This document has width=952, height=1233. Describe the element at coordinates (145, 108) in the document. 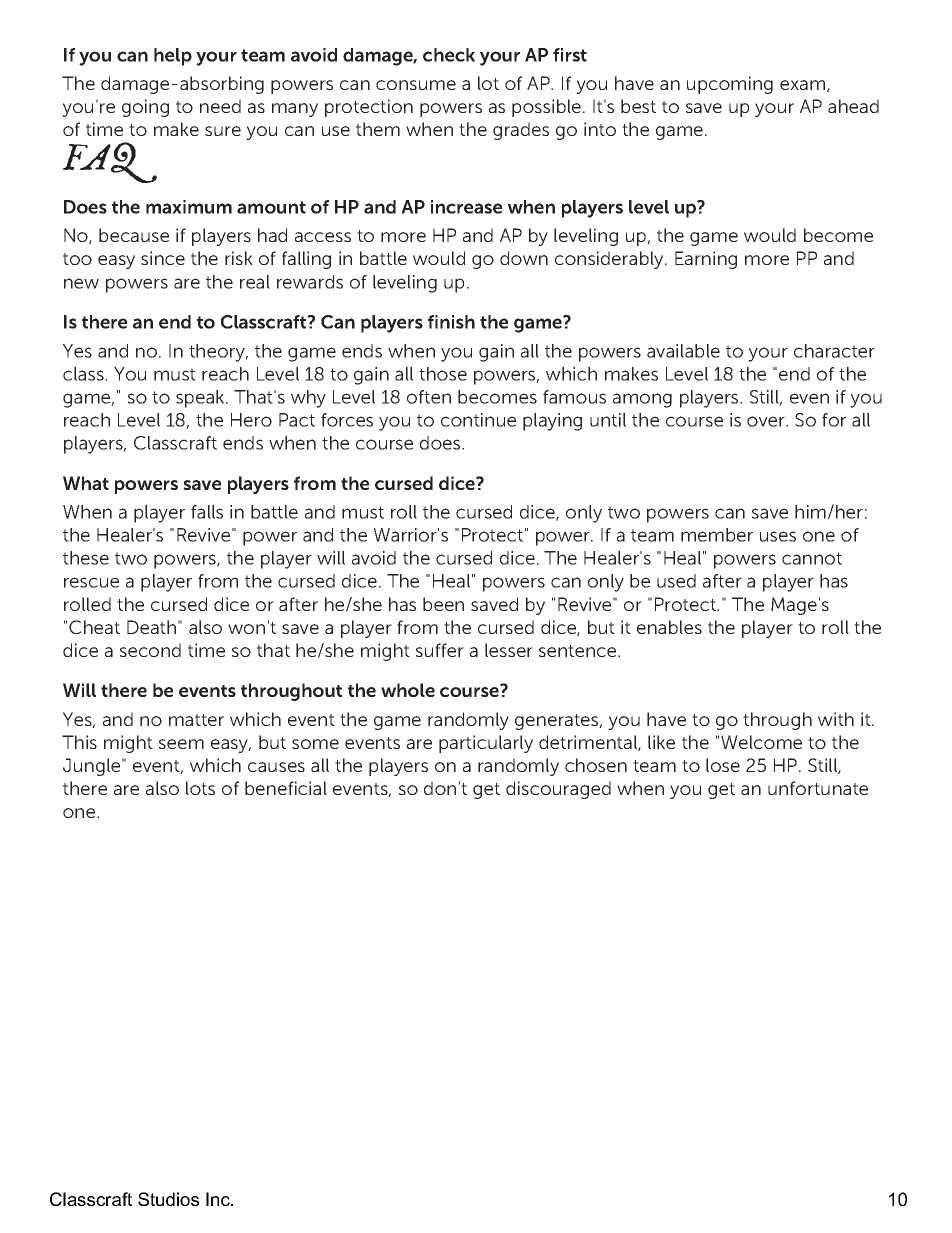

I see `going` at that location.
